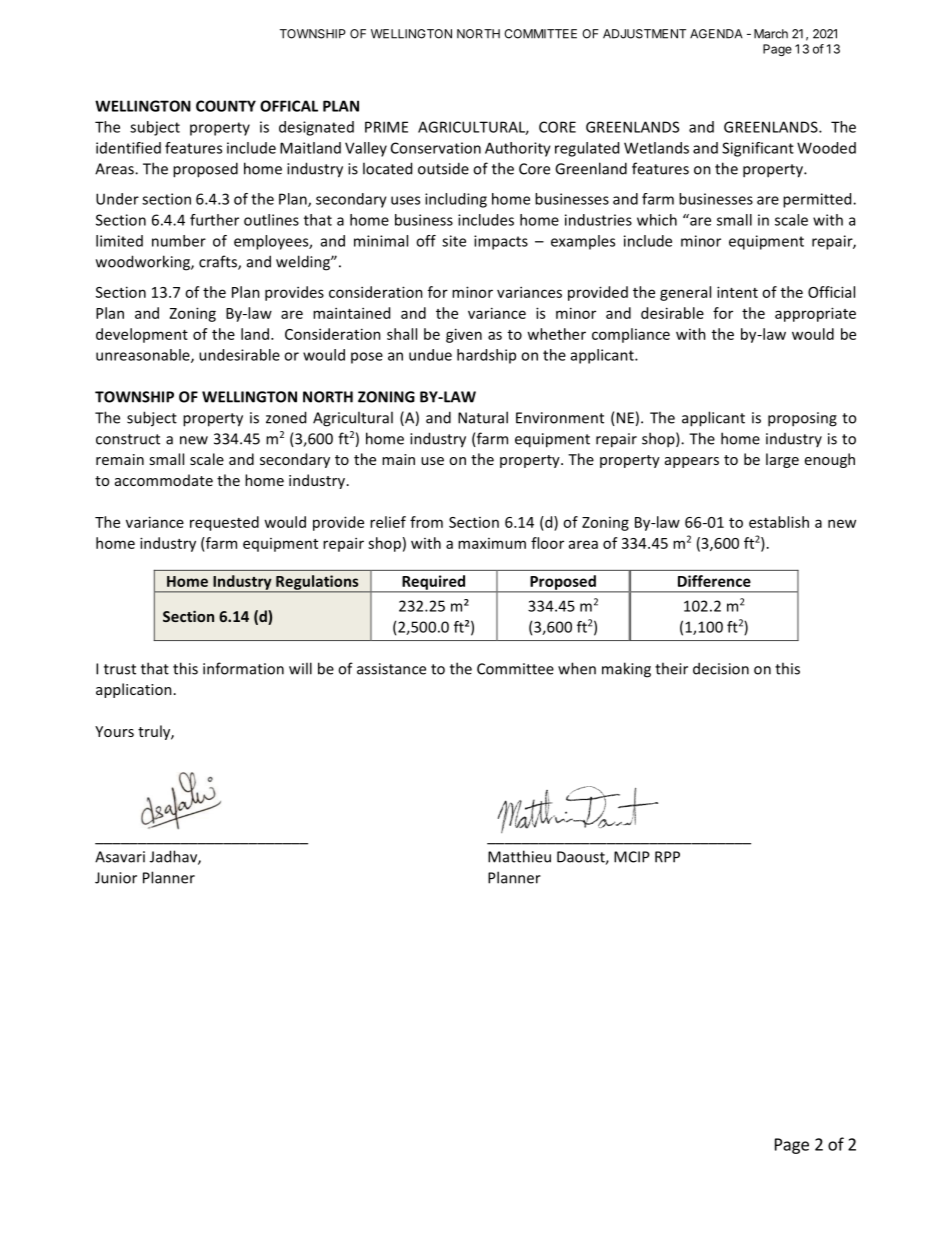 The height and width of the screenshot is (1233, 952). Describe the element at coordinates (714, 581) in the screenshot. I see `Difference` at that location.
